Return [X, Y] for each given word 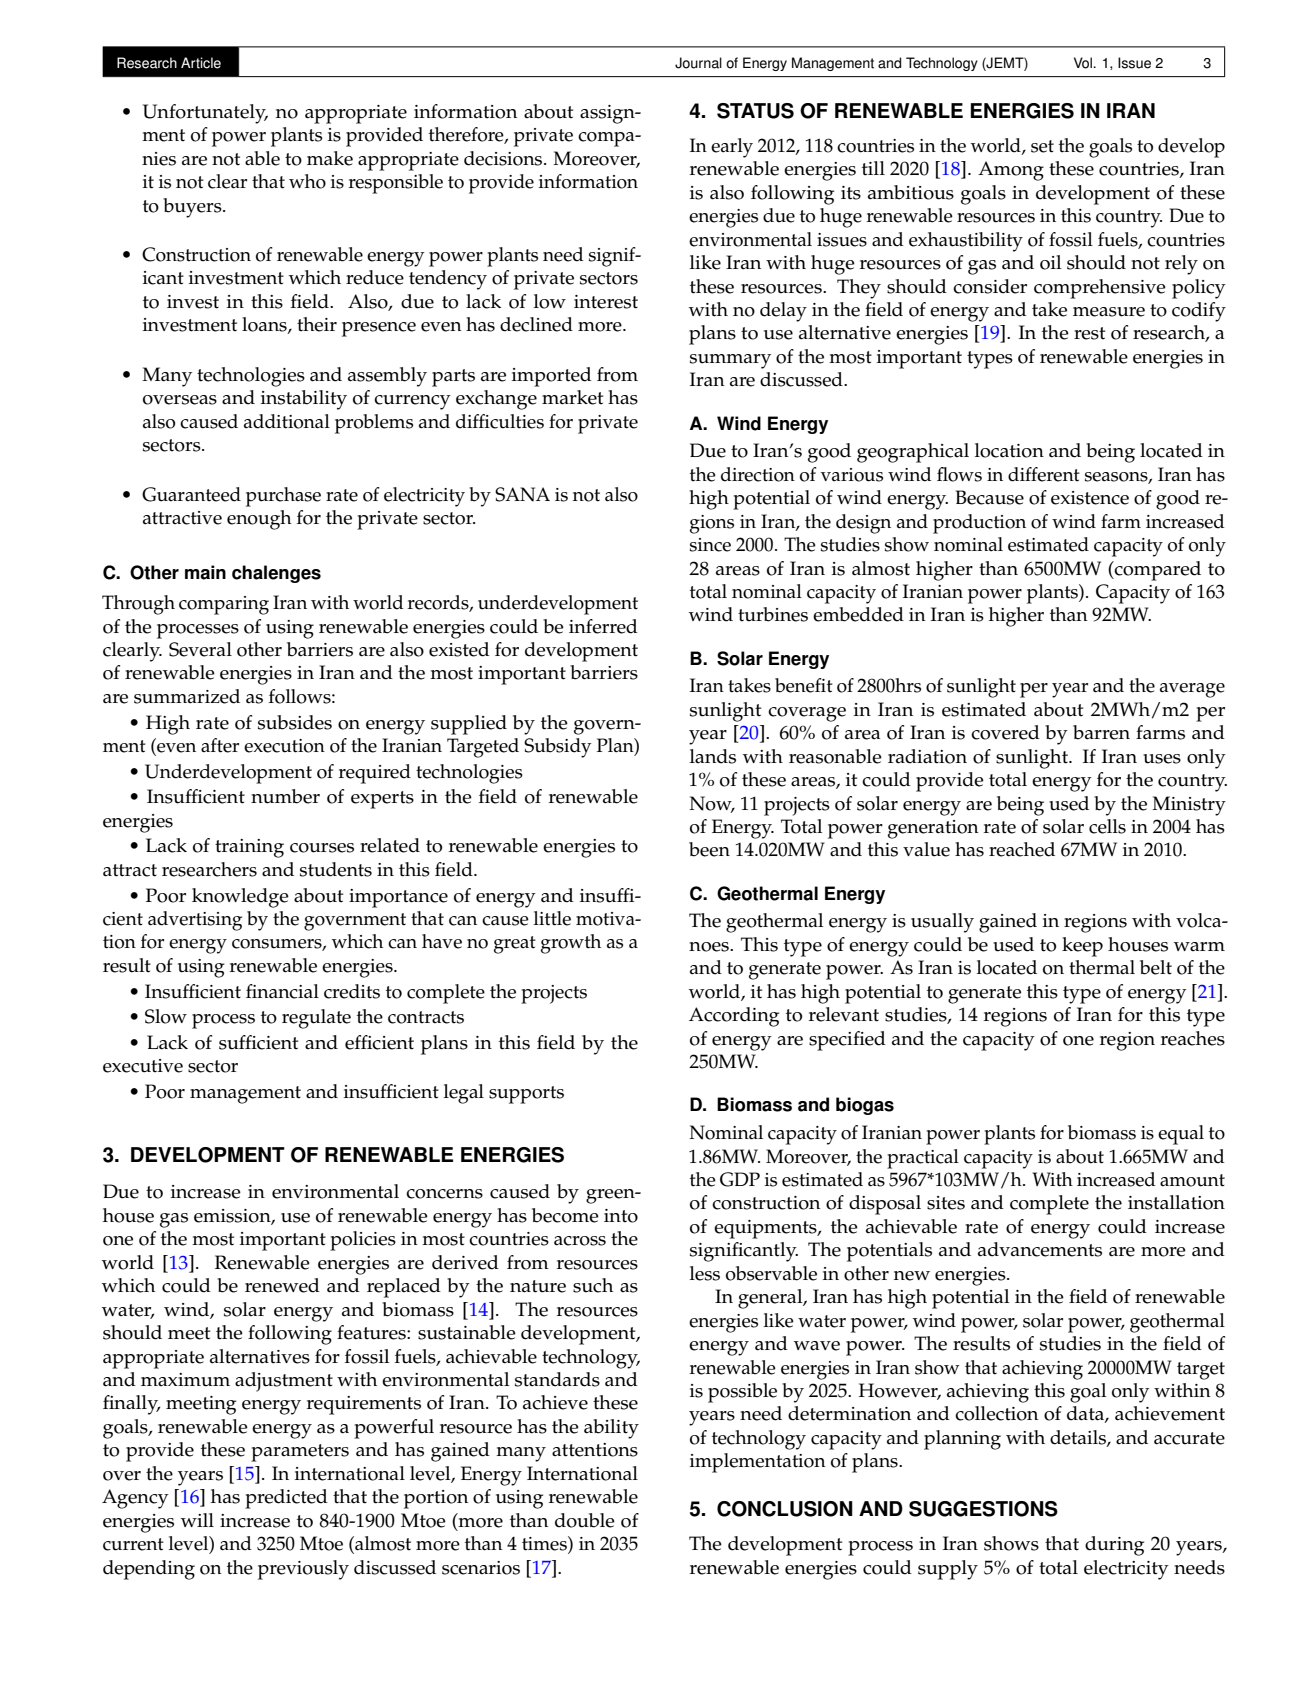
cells [1107, 826]
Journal [698, 63]
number [285, 796]
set [1042, 146]
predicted [286, 1499]
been [709, 849]
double [585, 1520]
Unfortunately [205, 114]
